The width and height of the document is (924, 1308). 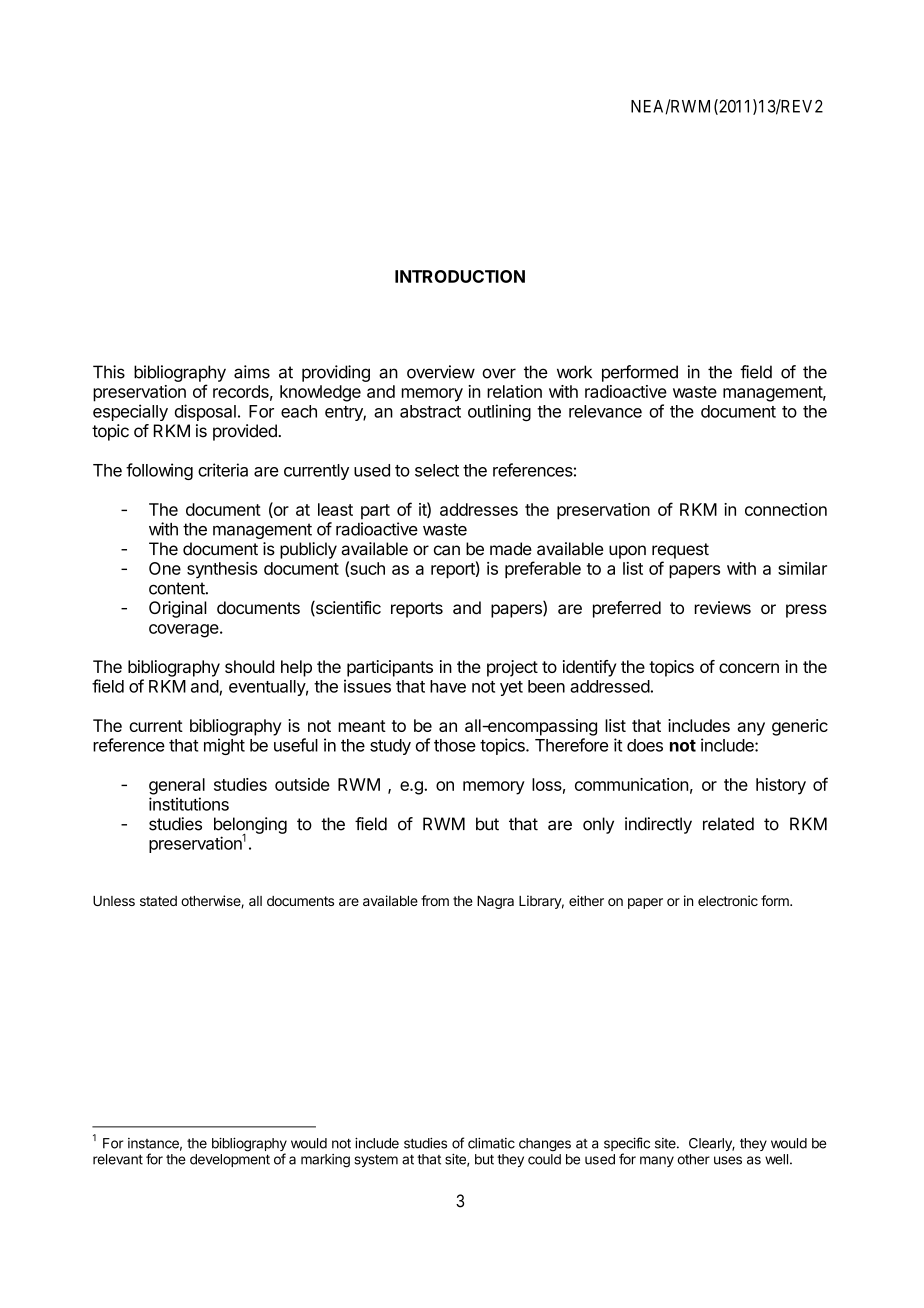 What do you see at coordinates (800, 727) in the document?
I see `generic` at bounding box center [800, 727].
